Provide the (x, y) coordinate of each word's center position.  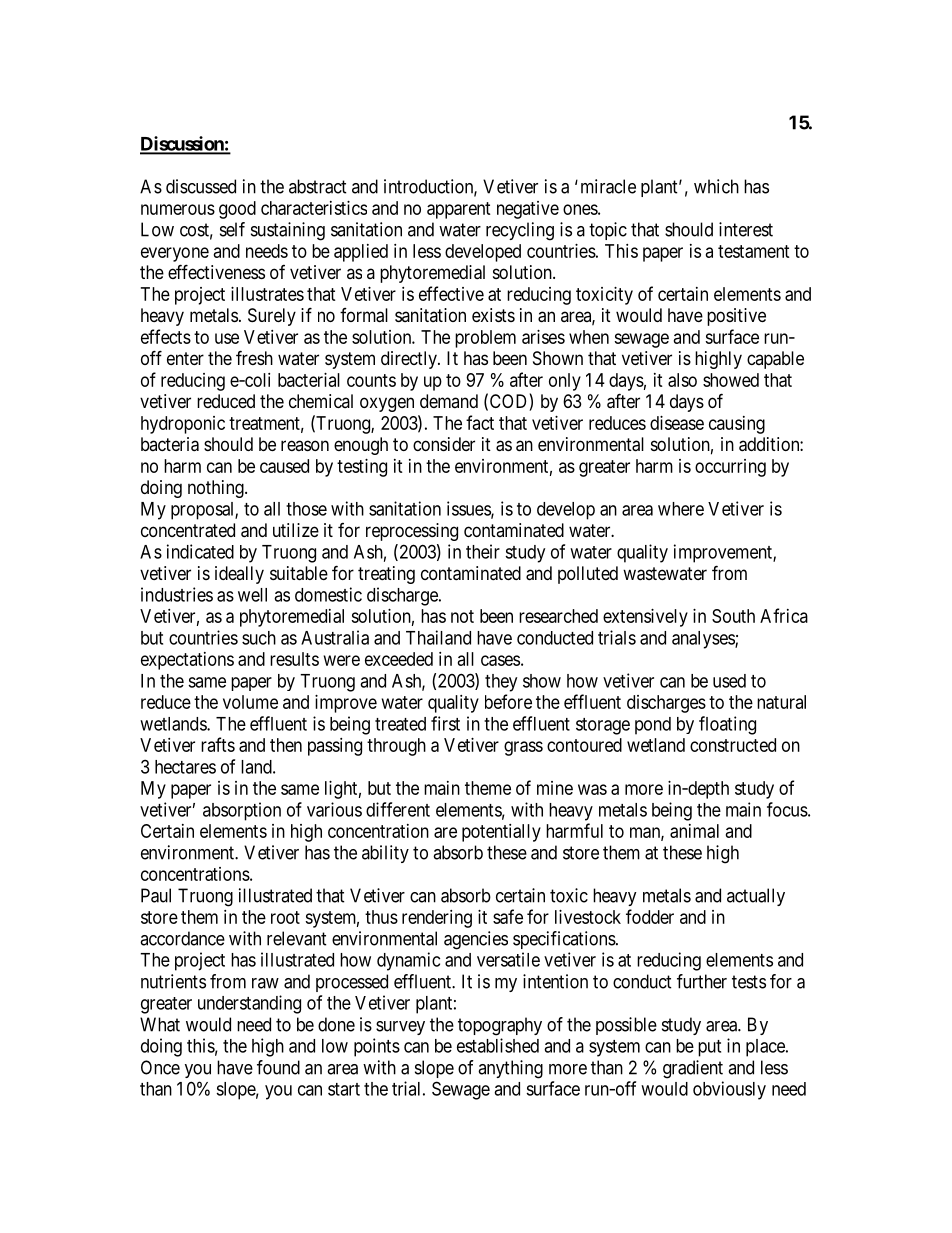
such (259, 638)
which (716, 186)
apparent (459, 210)
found (278, 1067)
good (237, 210)
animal (694, 831)
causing (737, 425)
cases (500, 660)
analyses (704, 640)
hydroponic (183, 425)
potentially (501, 833)
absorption (242, 811)
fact (480, 422)
